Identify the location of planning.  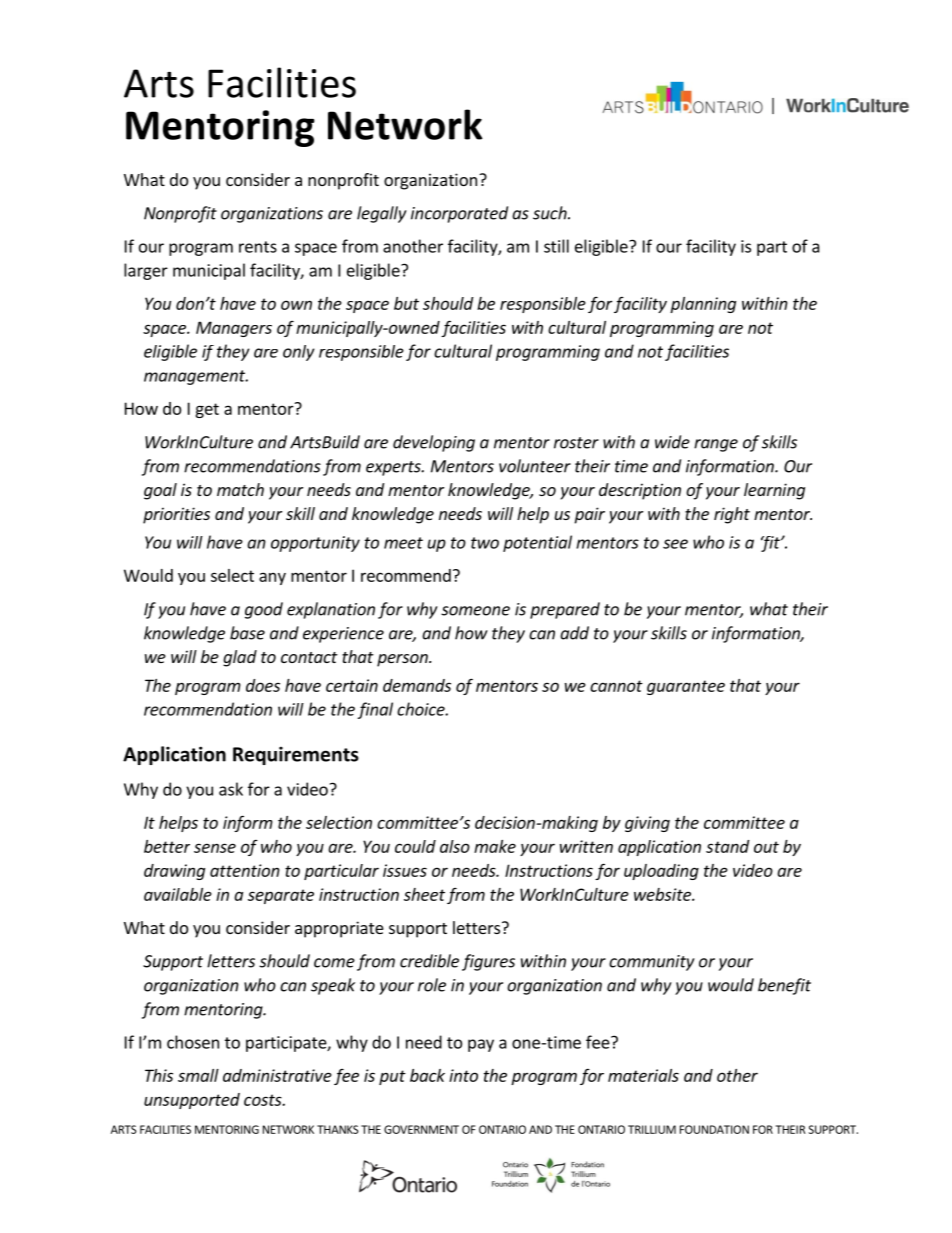
(703, 305).
